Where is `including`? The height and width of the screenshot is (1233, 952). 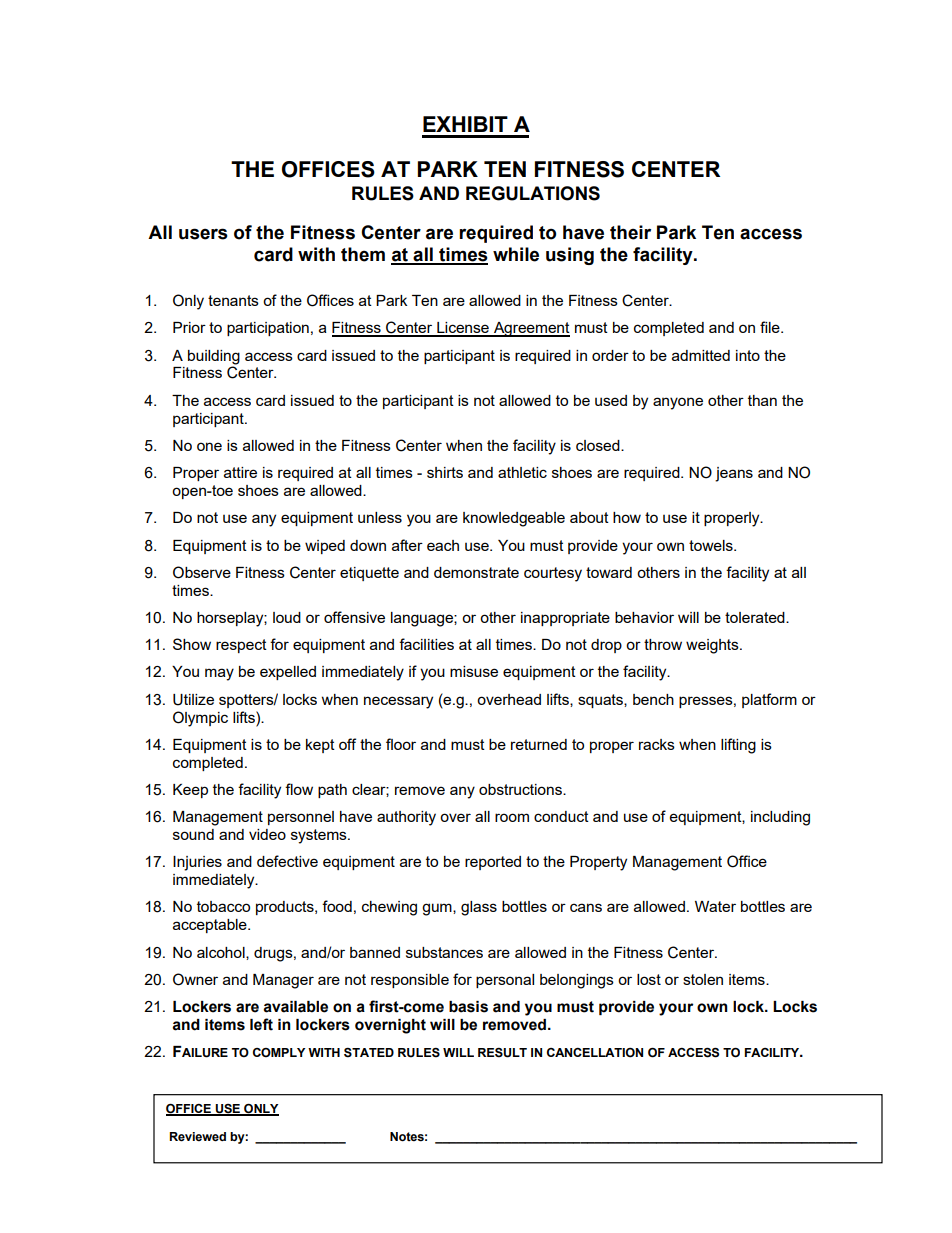 including is located at coordinates (780, 818).
